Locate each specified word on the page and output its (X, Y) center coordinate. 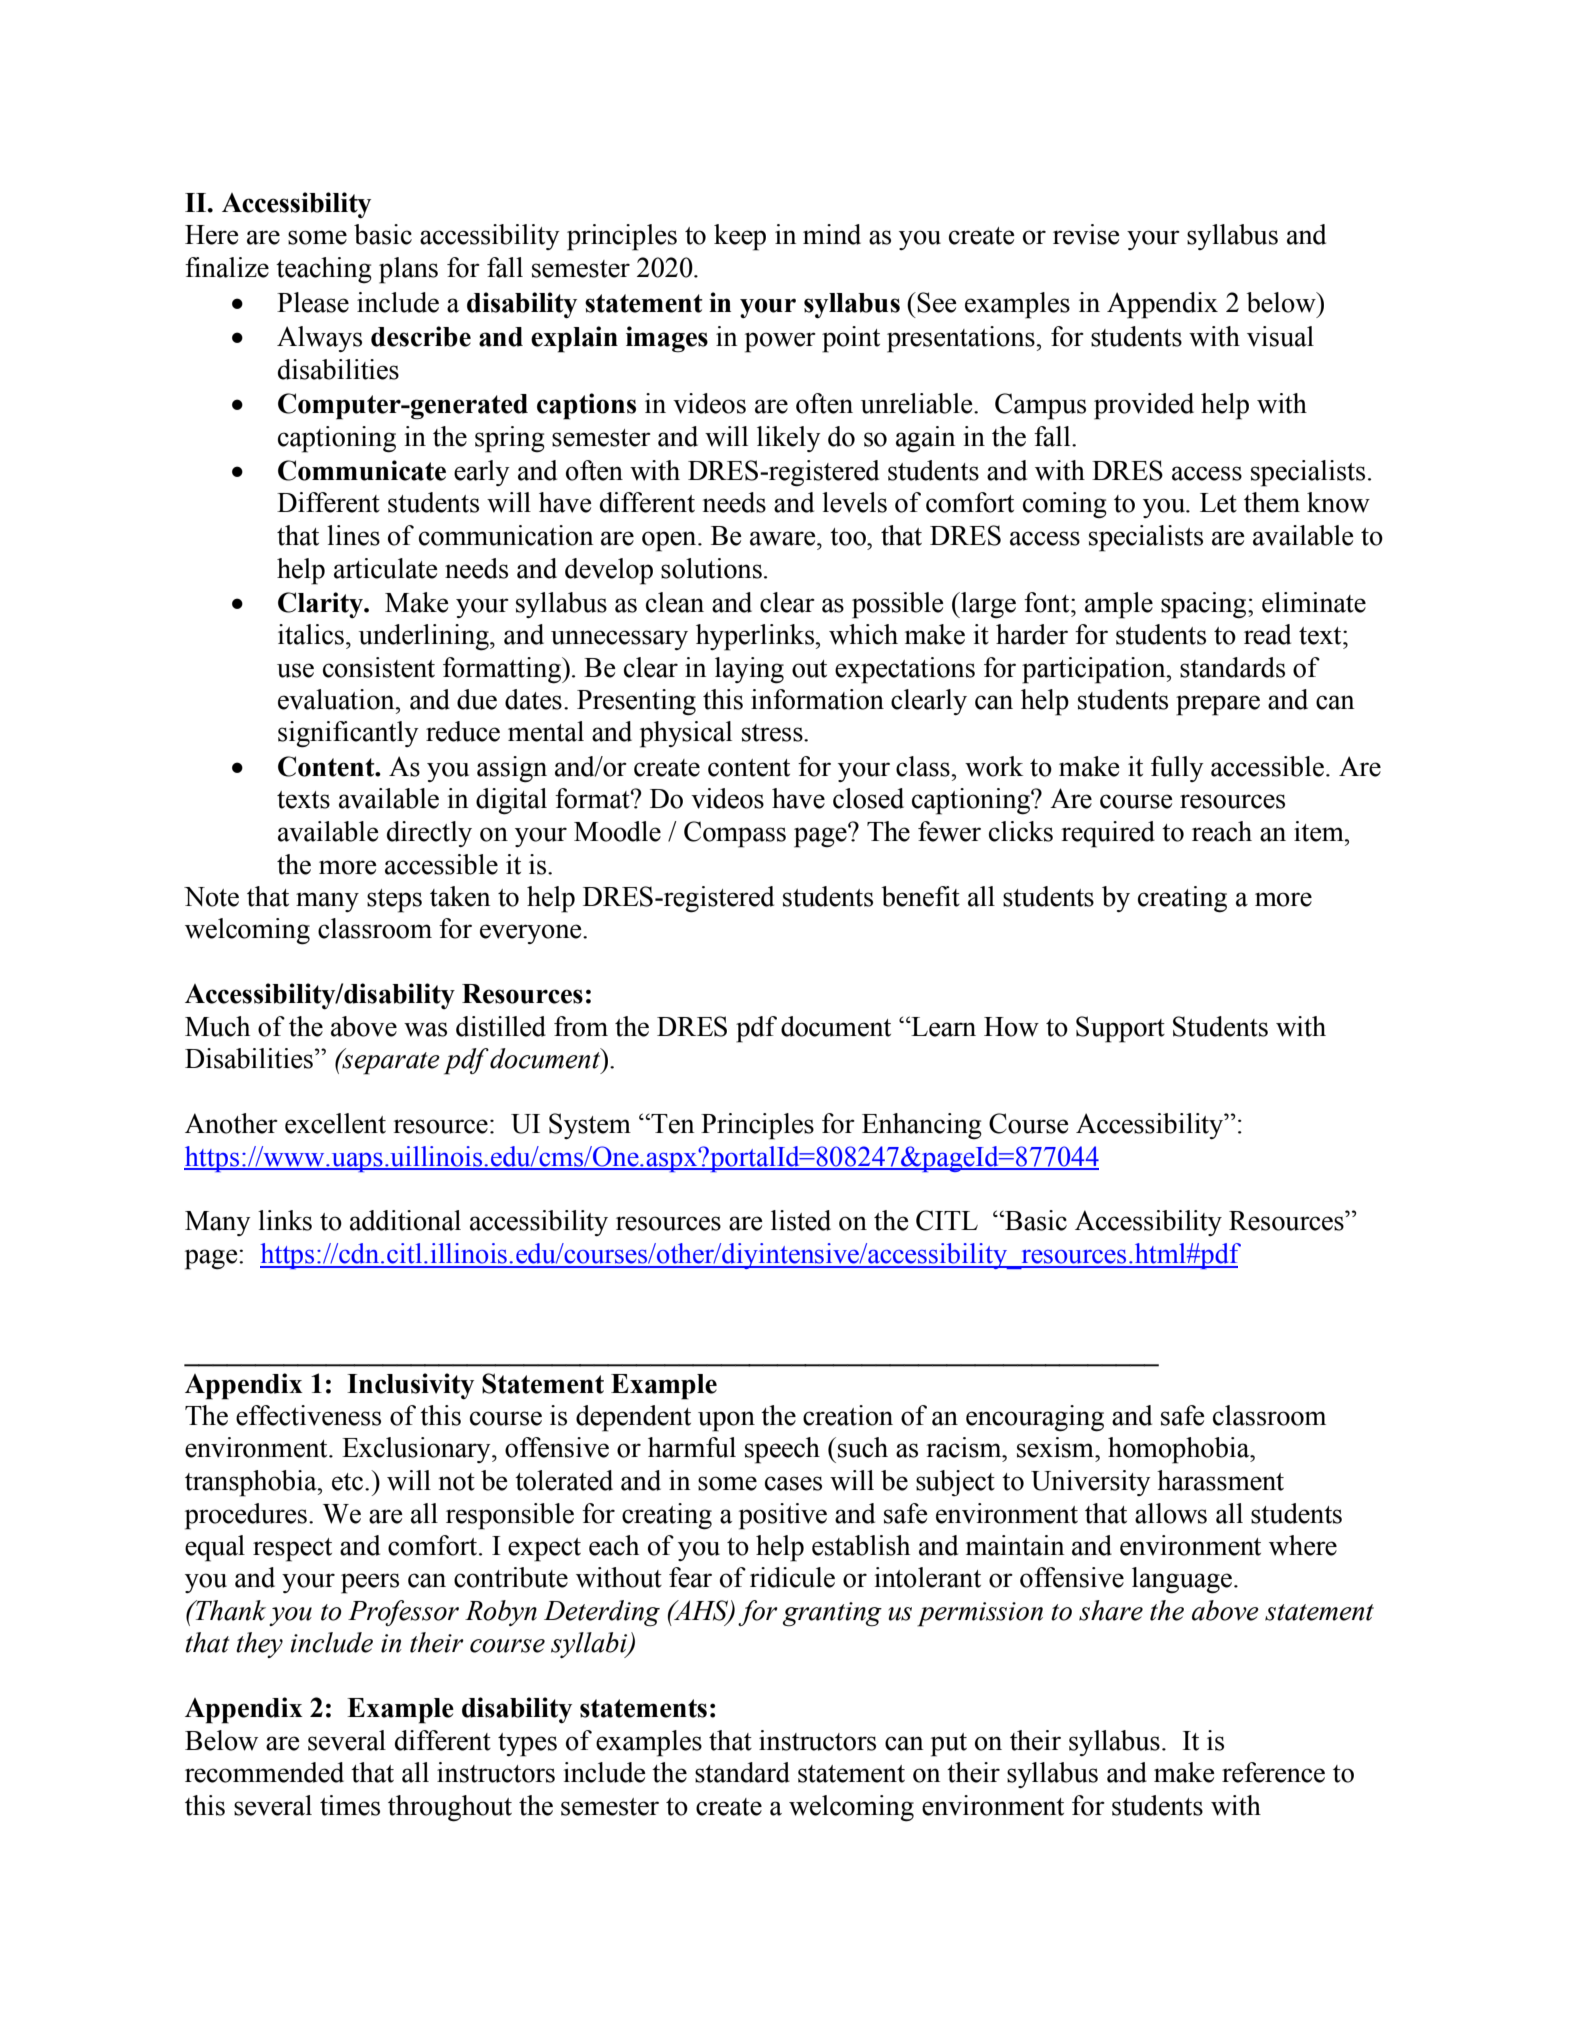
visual (1280, 336)
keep (740, 237)
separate (390, 1062)
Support (1120, 1029)
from (581, 1026)
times (350, 1805)
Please (313, 302)
